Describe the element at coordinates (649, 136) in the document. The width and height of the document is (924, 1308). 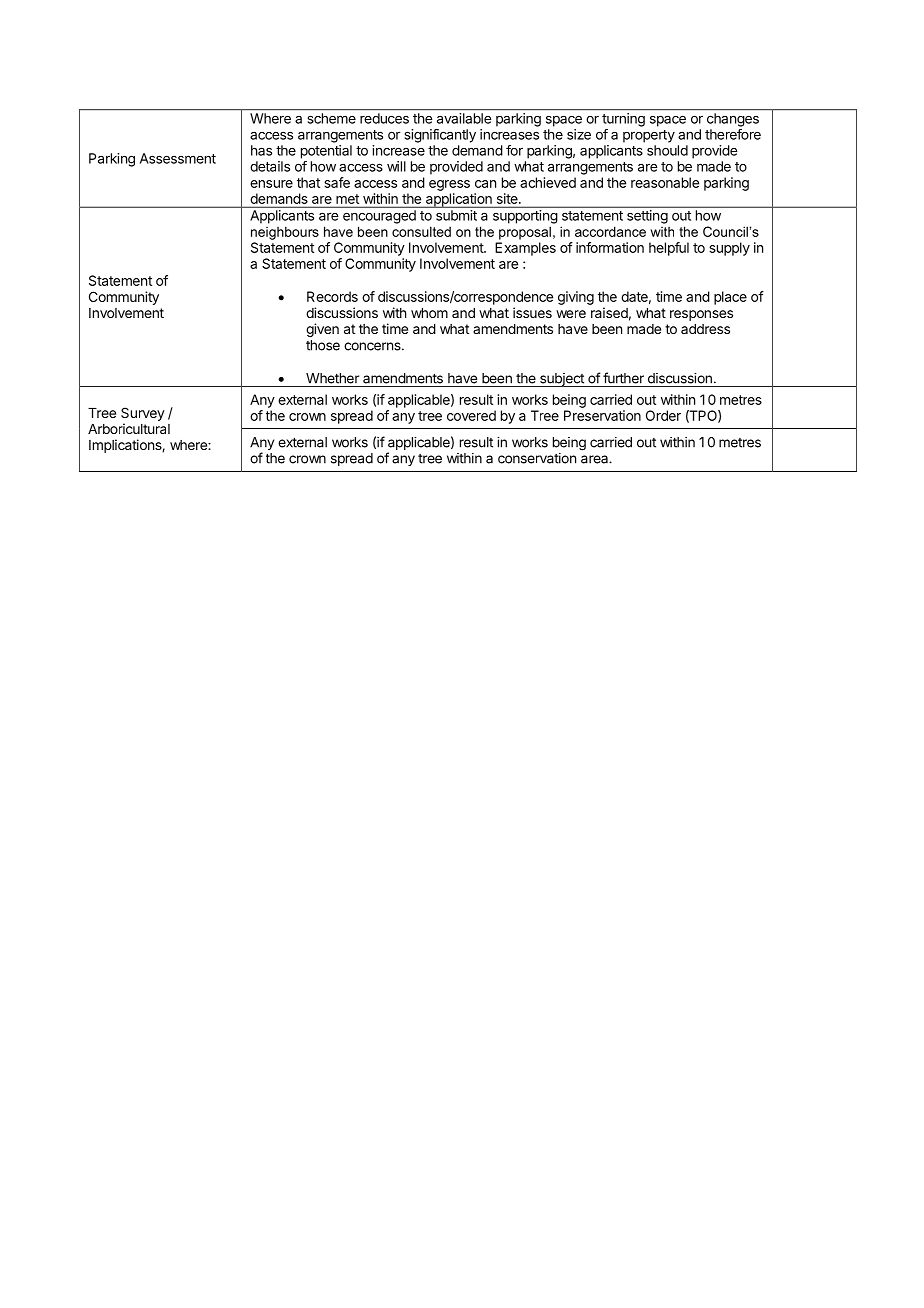
I see `property` at that location.
